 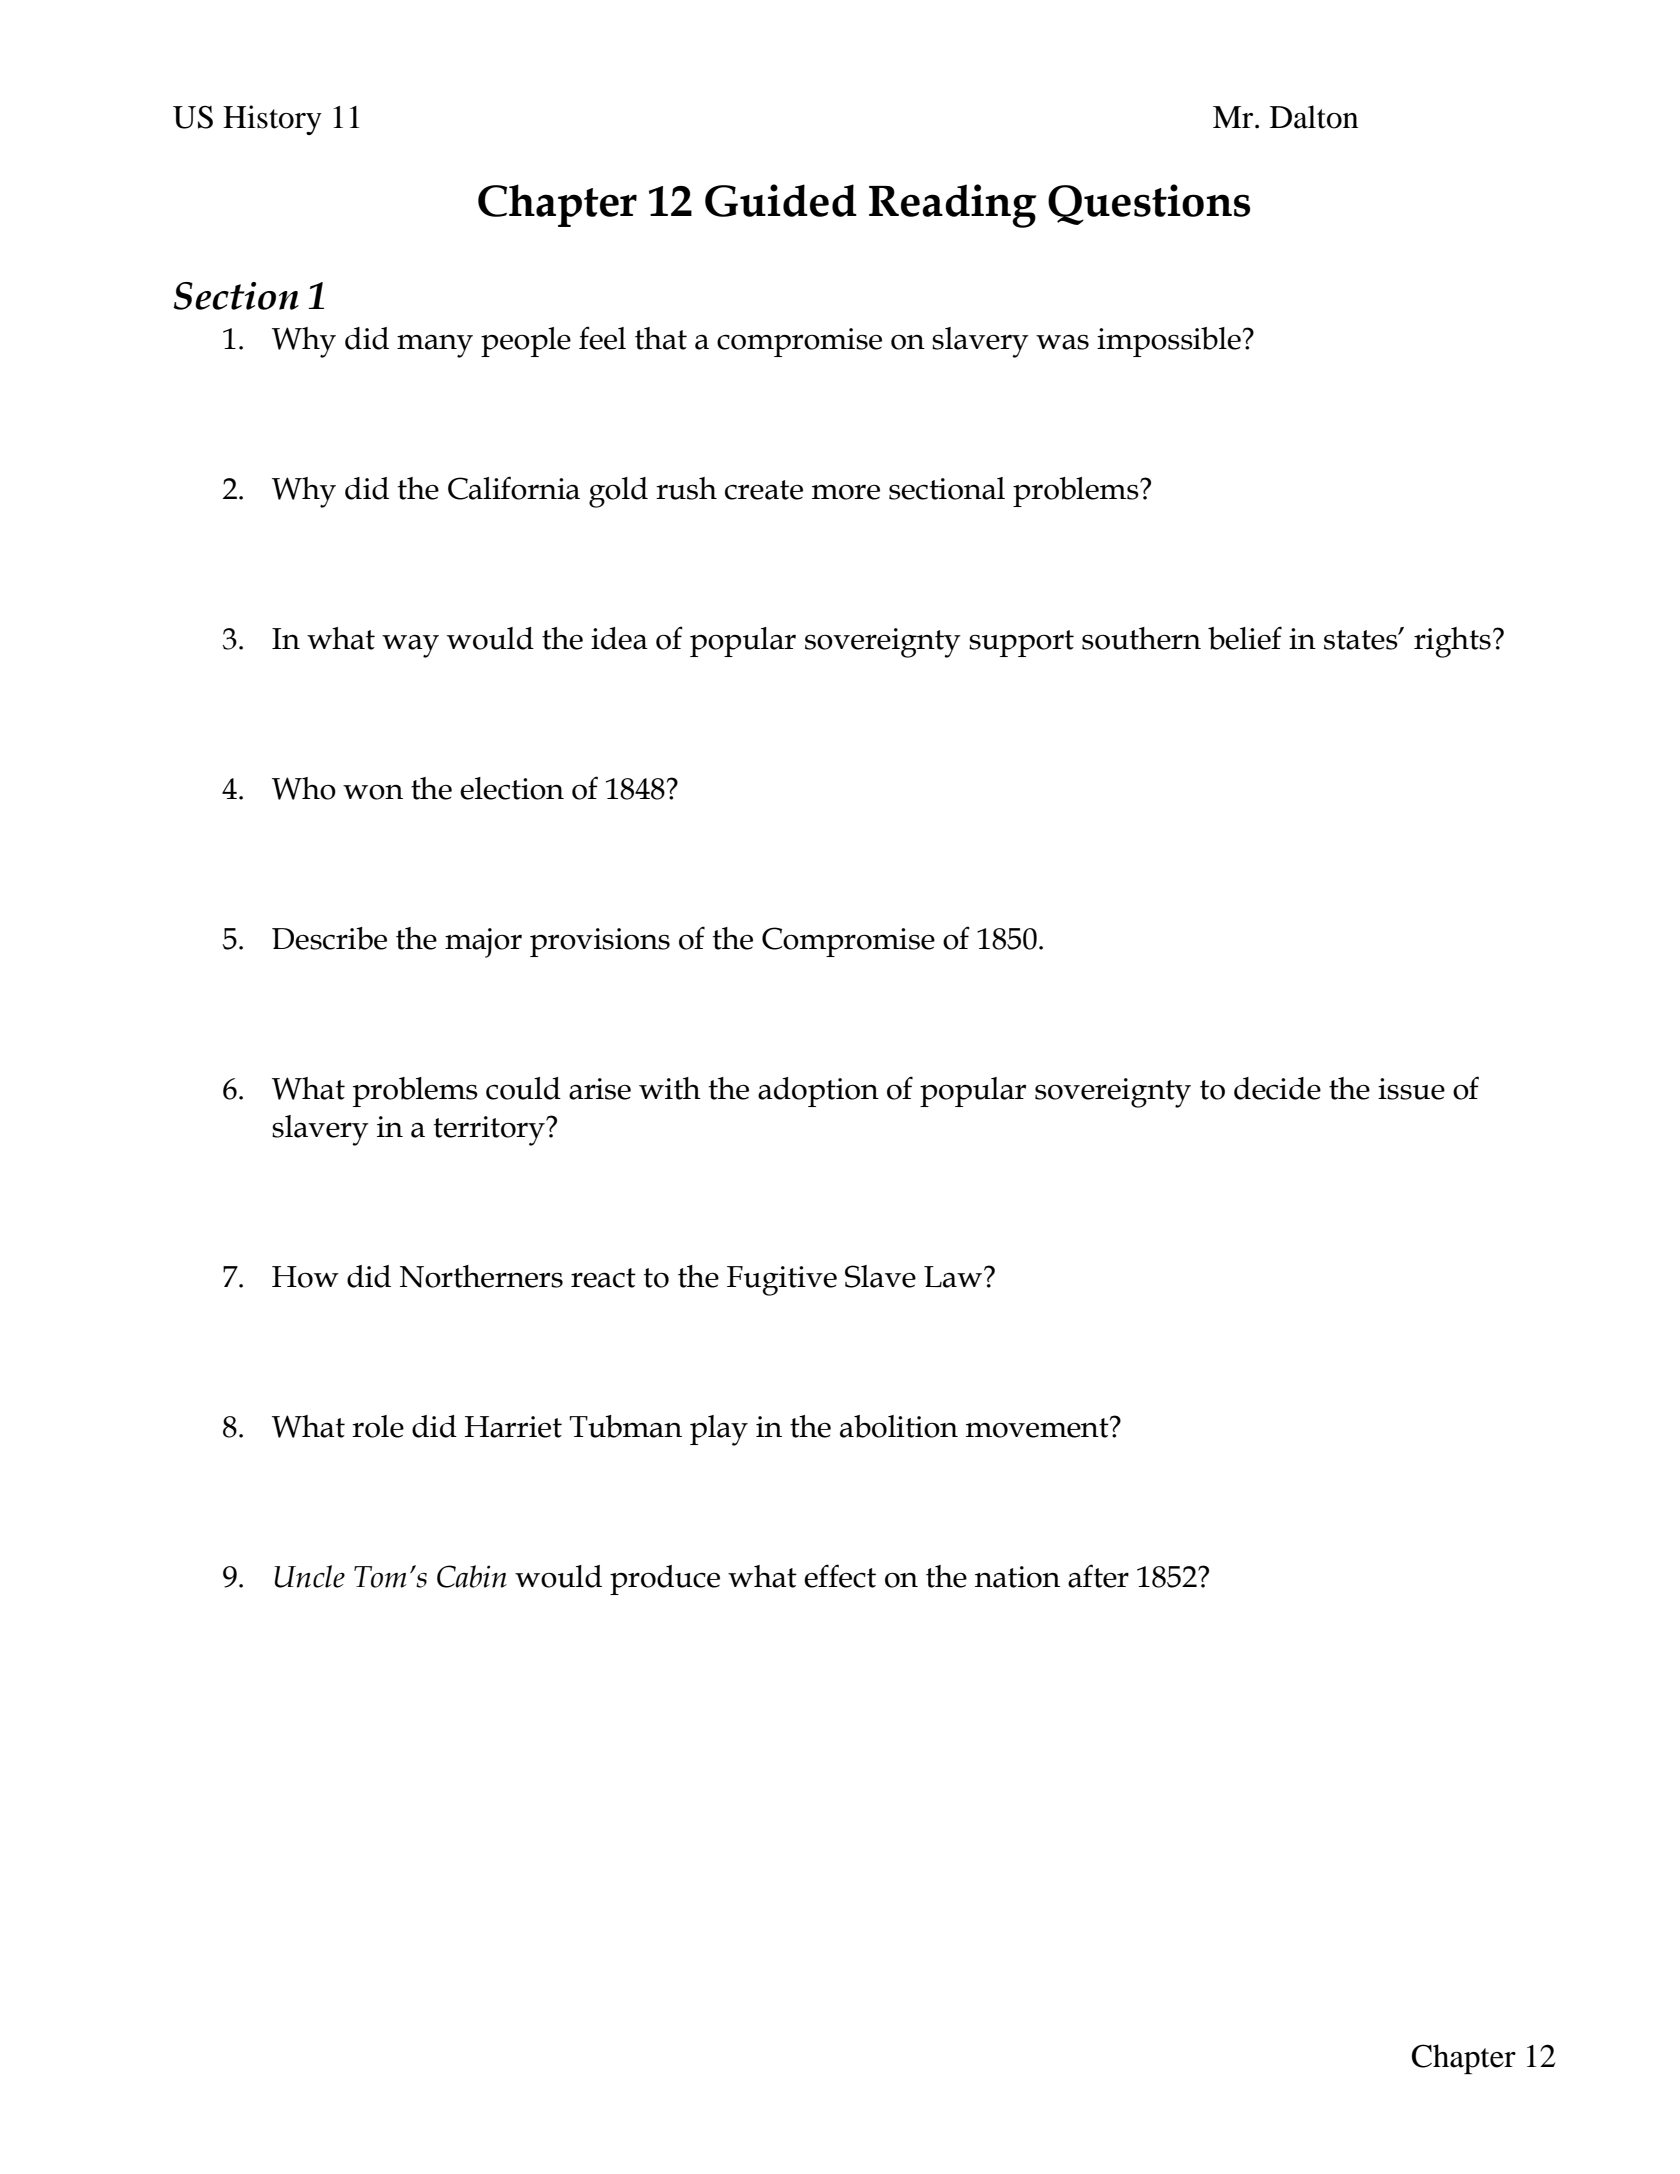 I want to click on Dalton, so click(x=1314, y=117).
